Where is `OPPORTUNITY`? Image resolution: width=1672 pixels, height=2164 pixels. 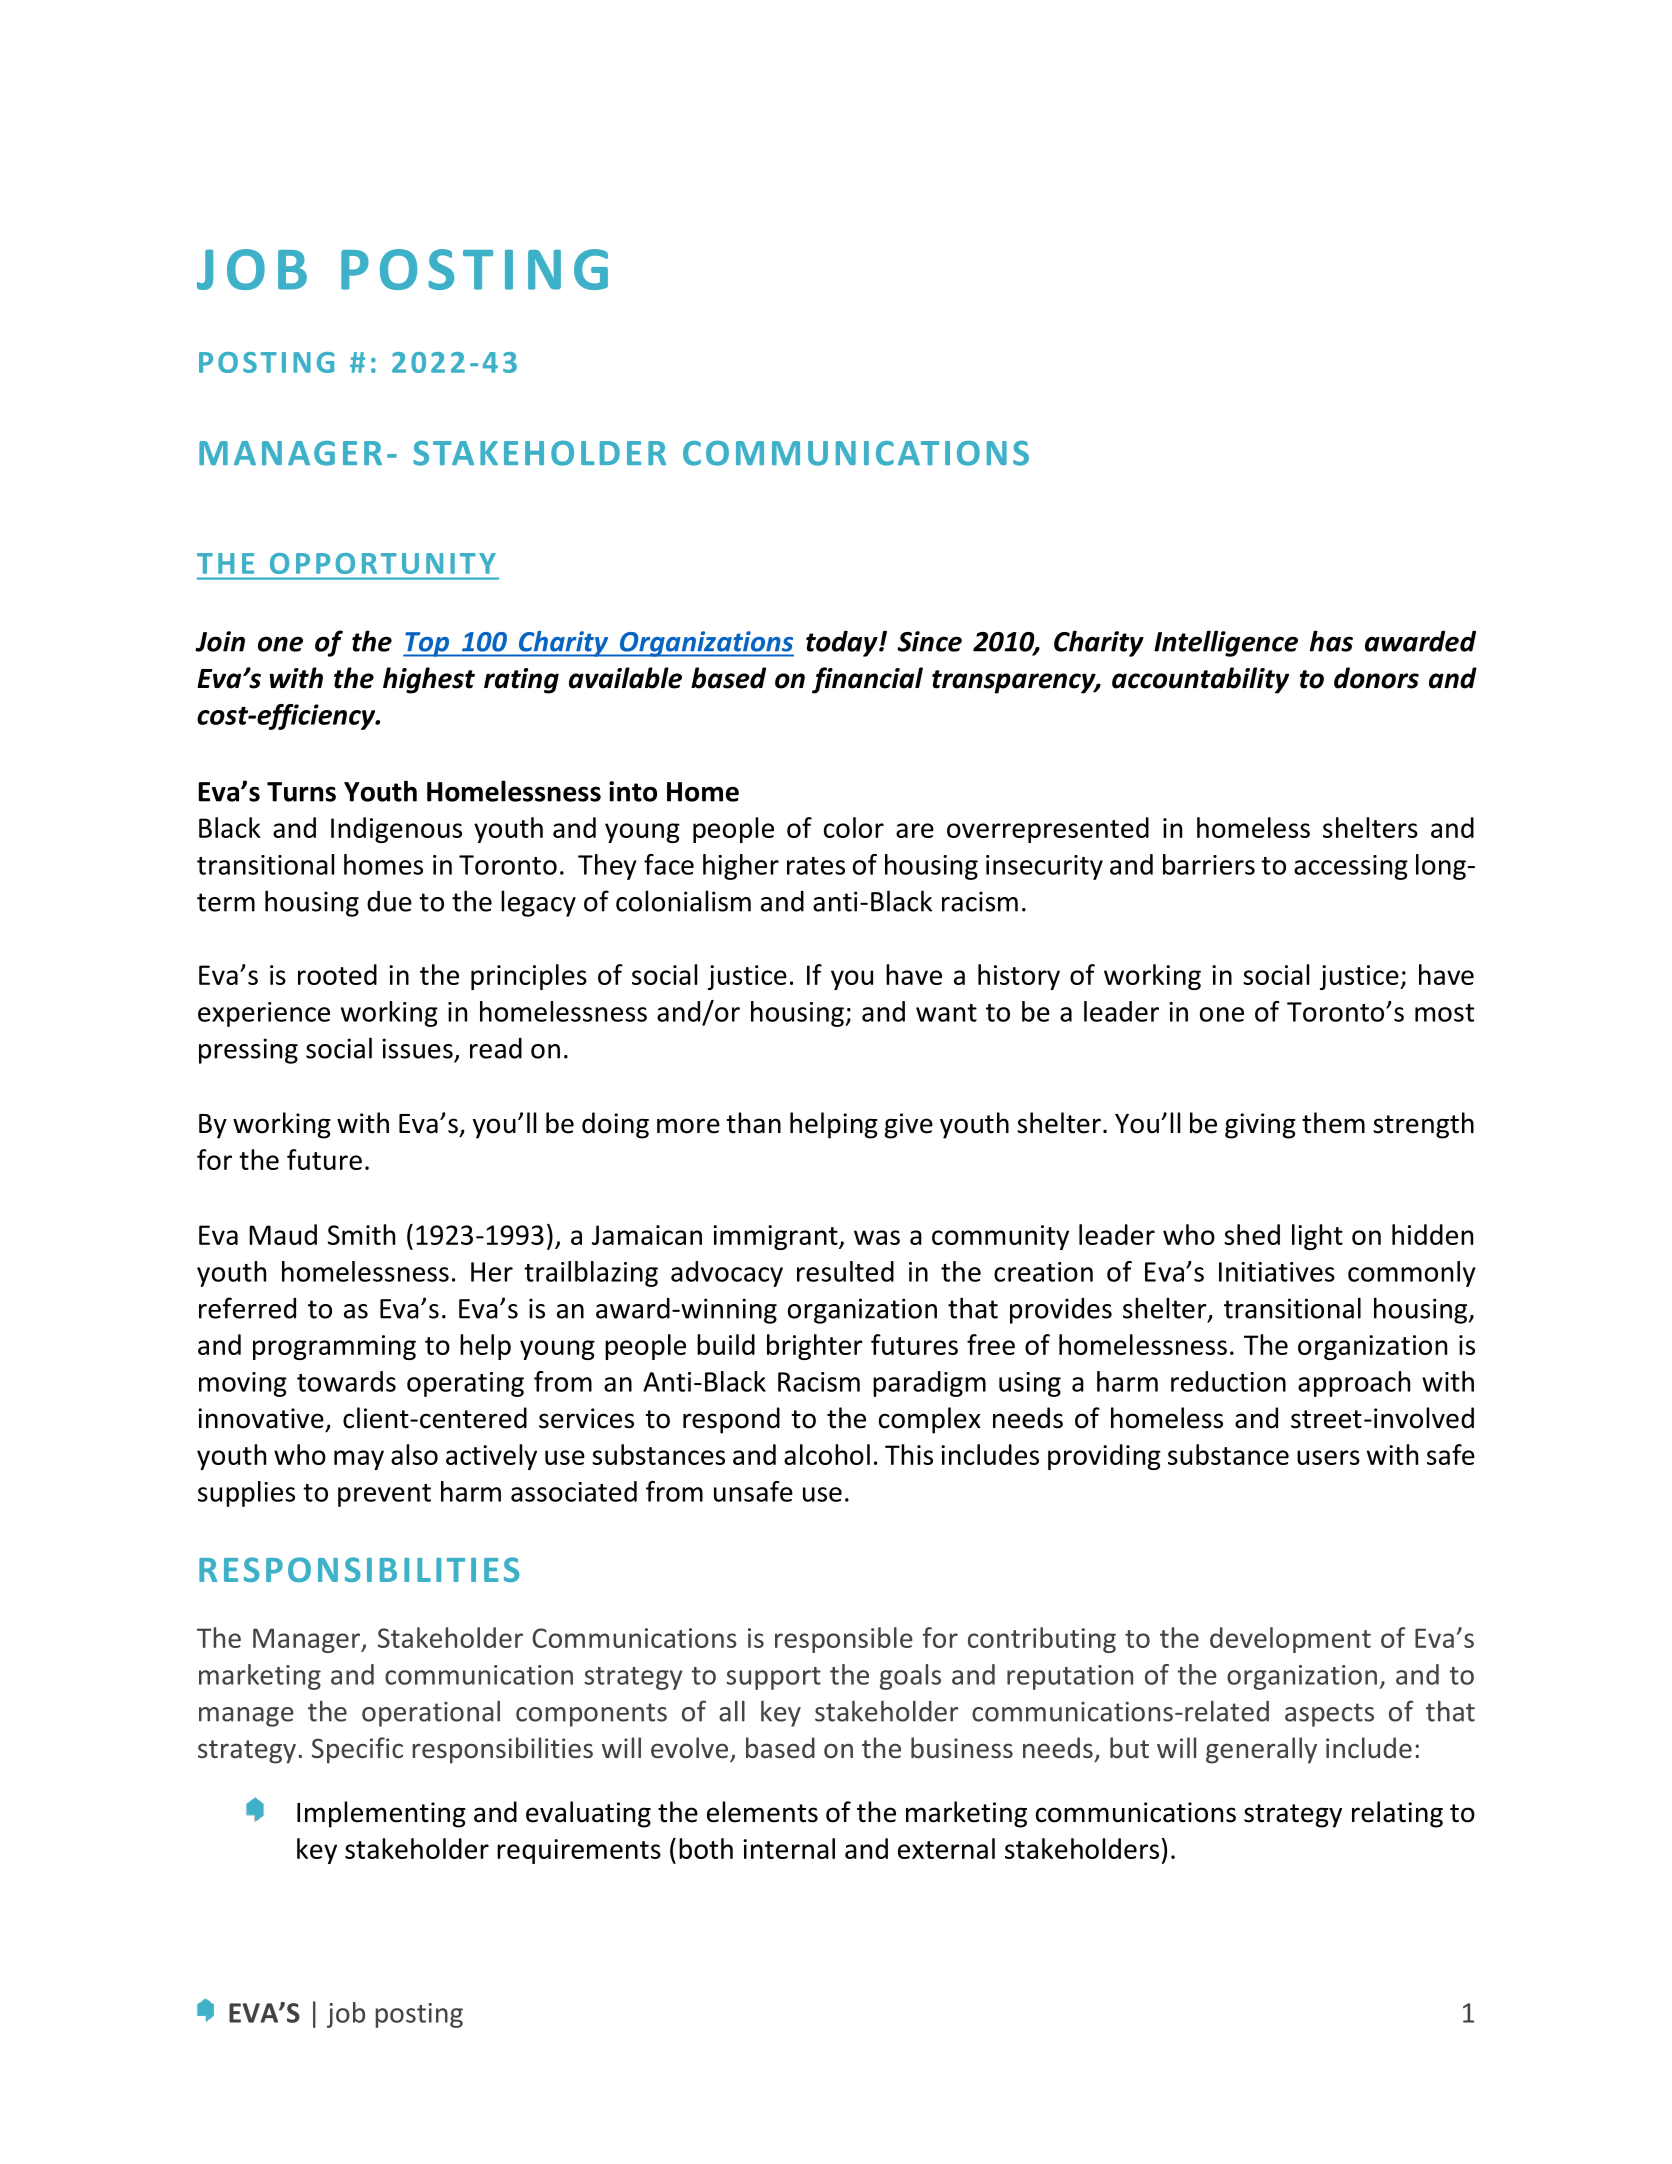 OPPORTUNITY is located at coordinates (382, 563).
